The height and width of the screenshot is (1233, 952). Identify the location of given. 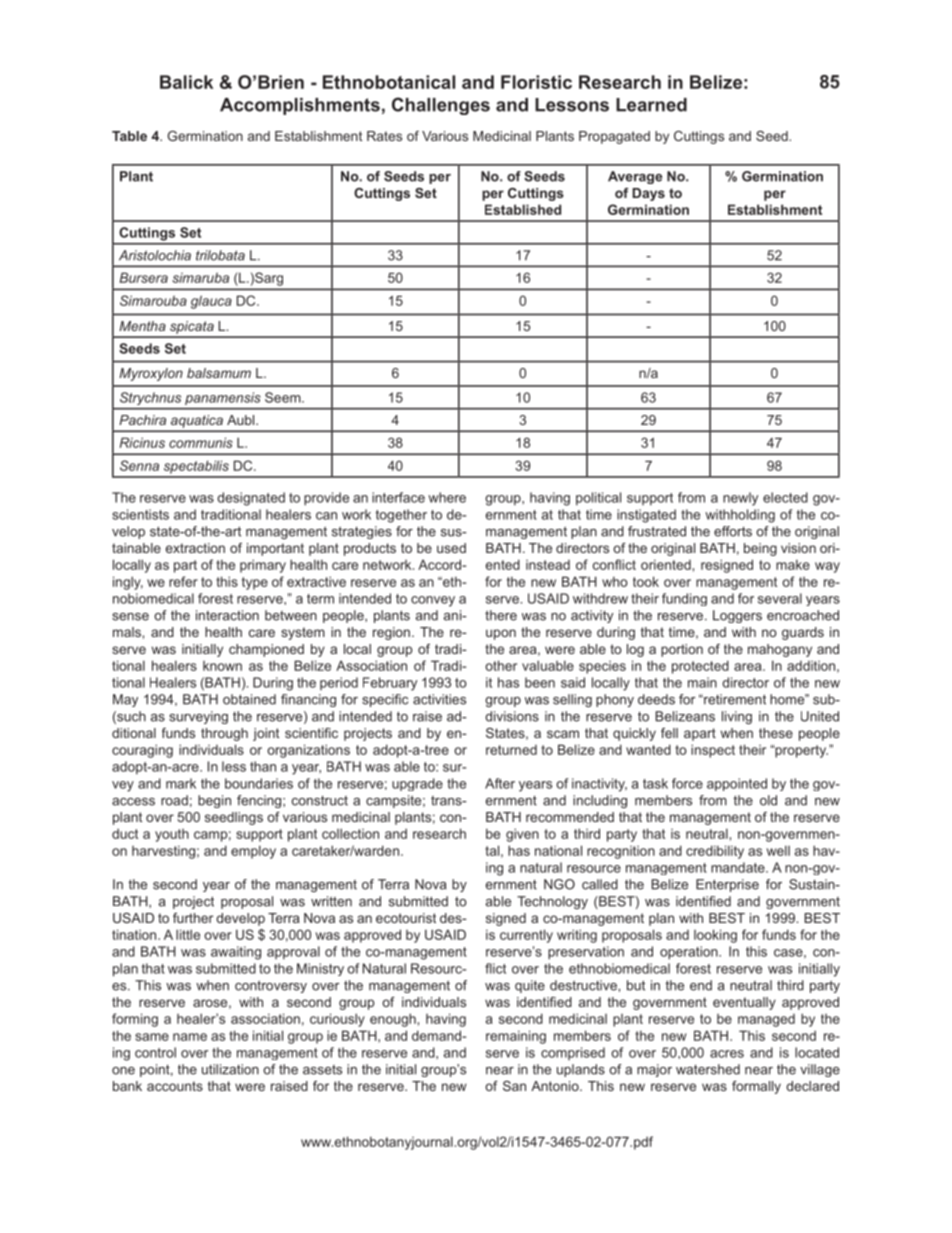
(522, 835).
